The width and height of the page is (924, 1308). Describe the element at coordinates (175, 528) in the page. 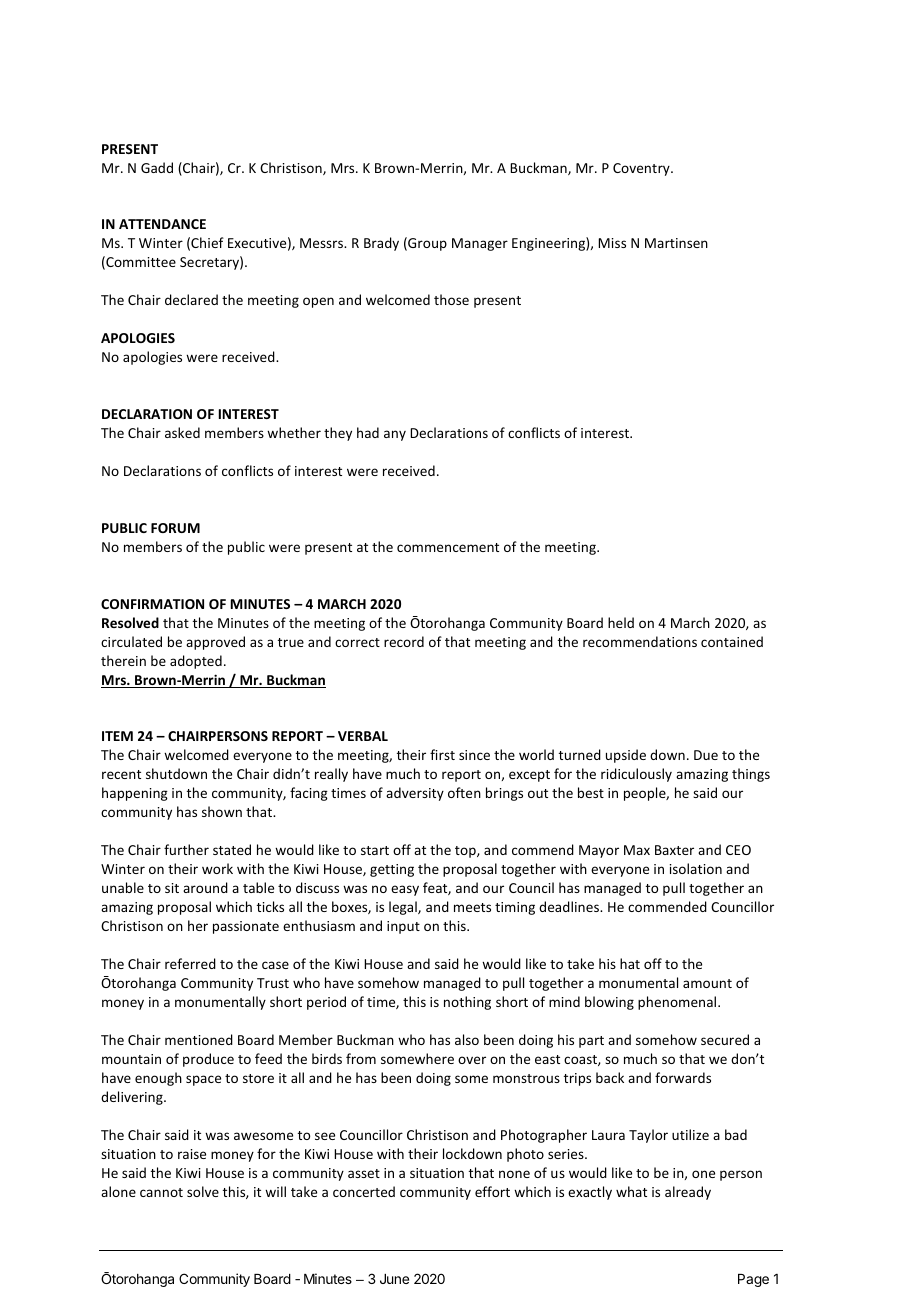

I see `FORUM` at that location.
